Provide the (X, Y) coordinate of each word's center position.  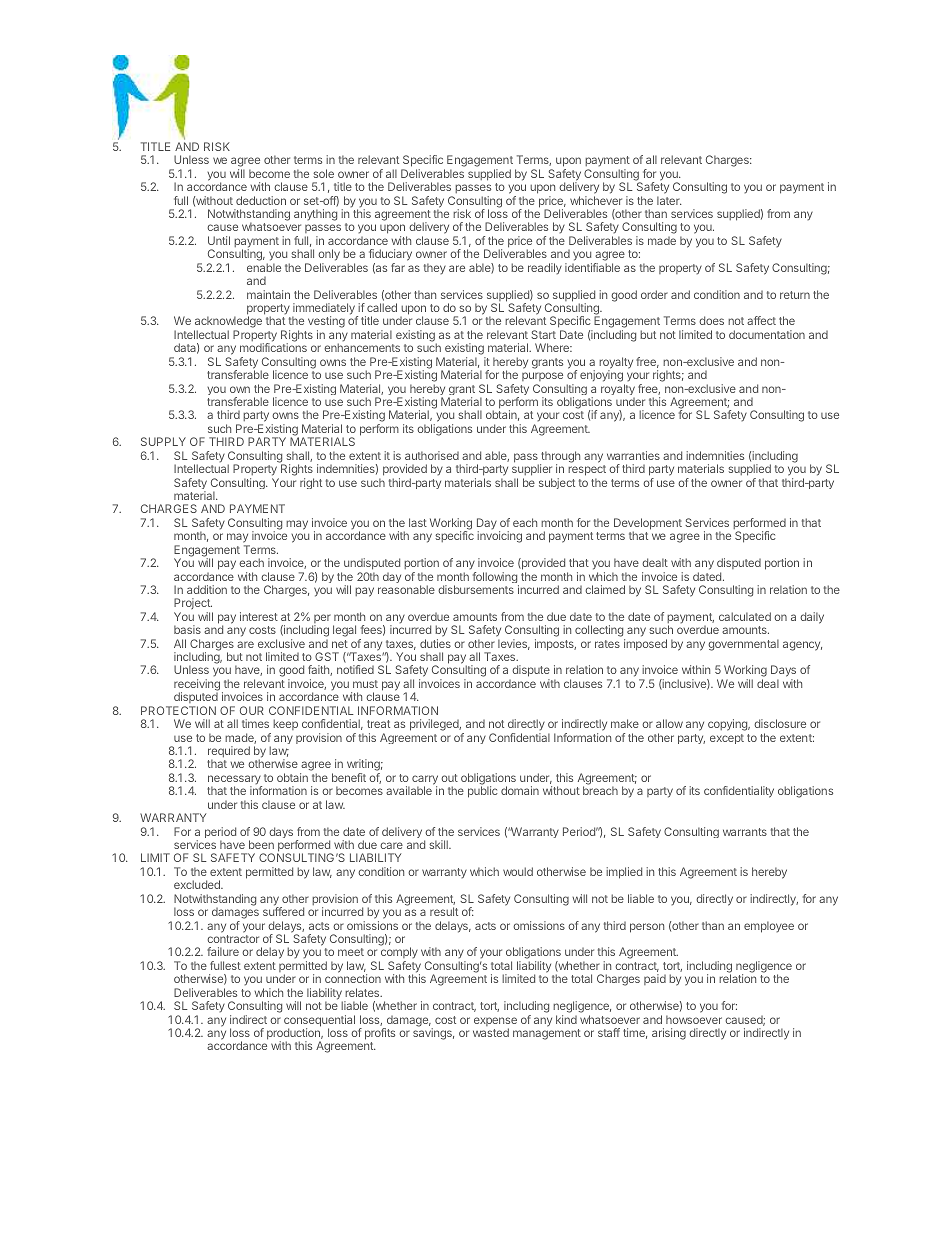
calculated (745, 616)
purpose (542, 378)
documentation (767, 334)
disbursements (476, 589)
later (669, 200)
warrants (745, 832)
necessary (235, 781)
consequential (319, 1022)
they (435, 268)
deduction (261, 200)
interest (259, 616)
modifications (273, 347)
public (483, 792)
